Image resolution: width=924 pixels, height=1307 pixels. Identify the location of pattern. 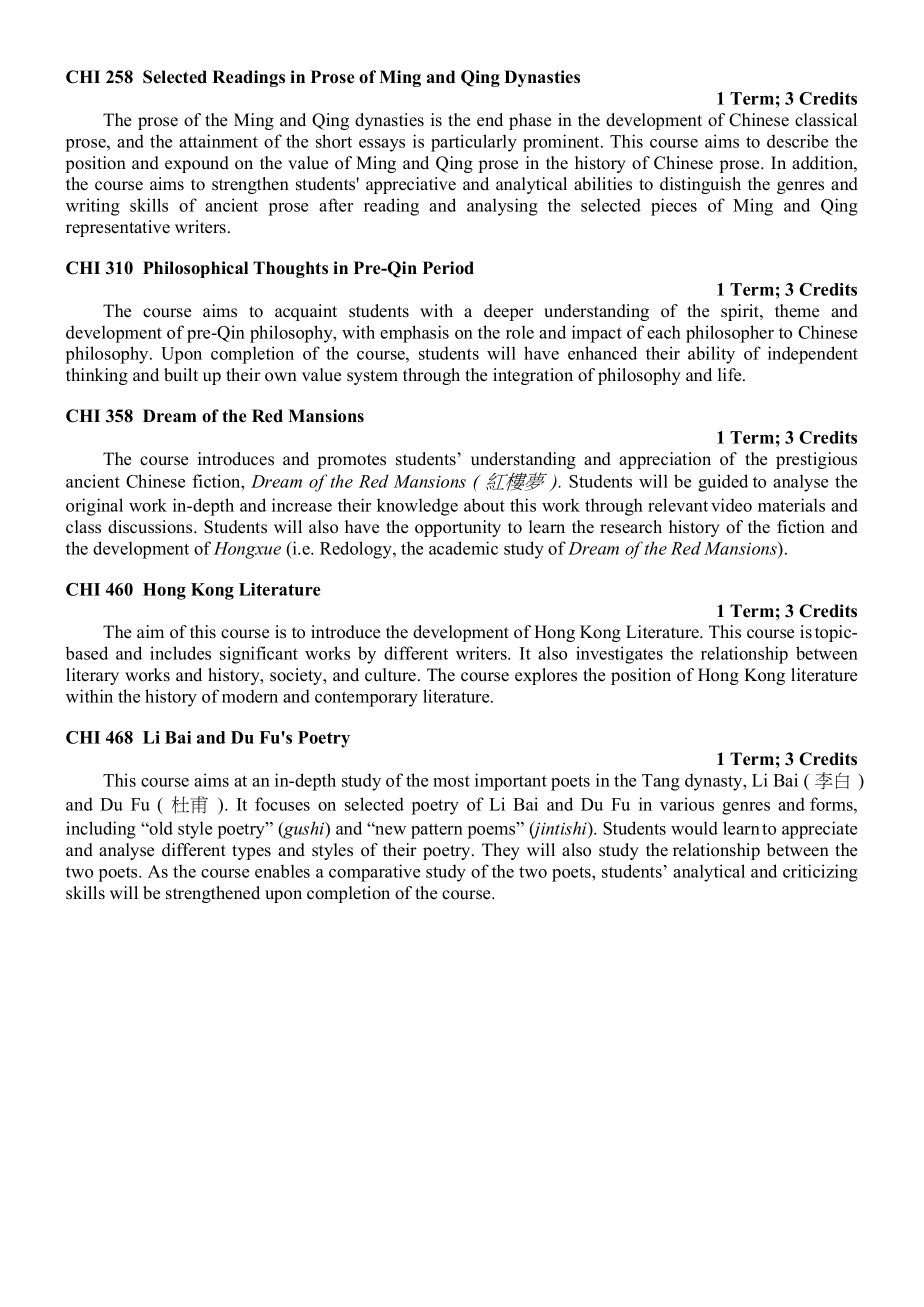
(437, 831).
